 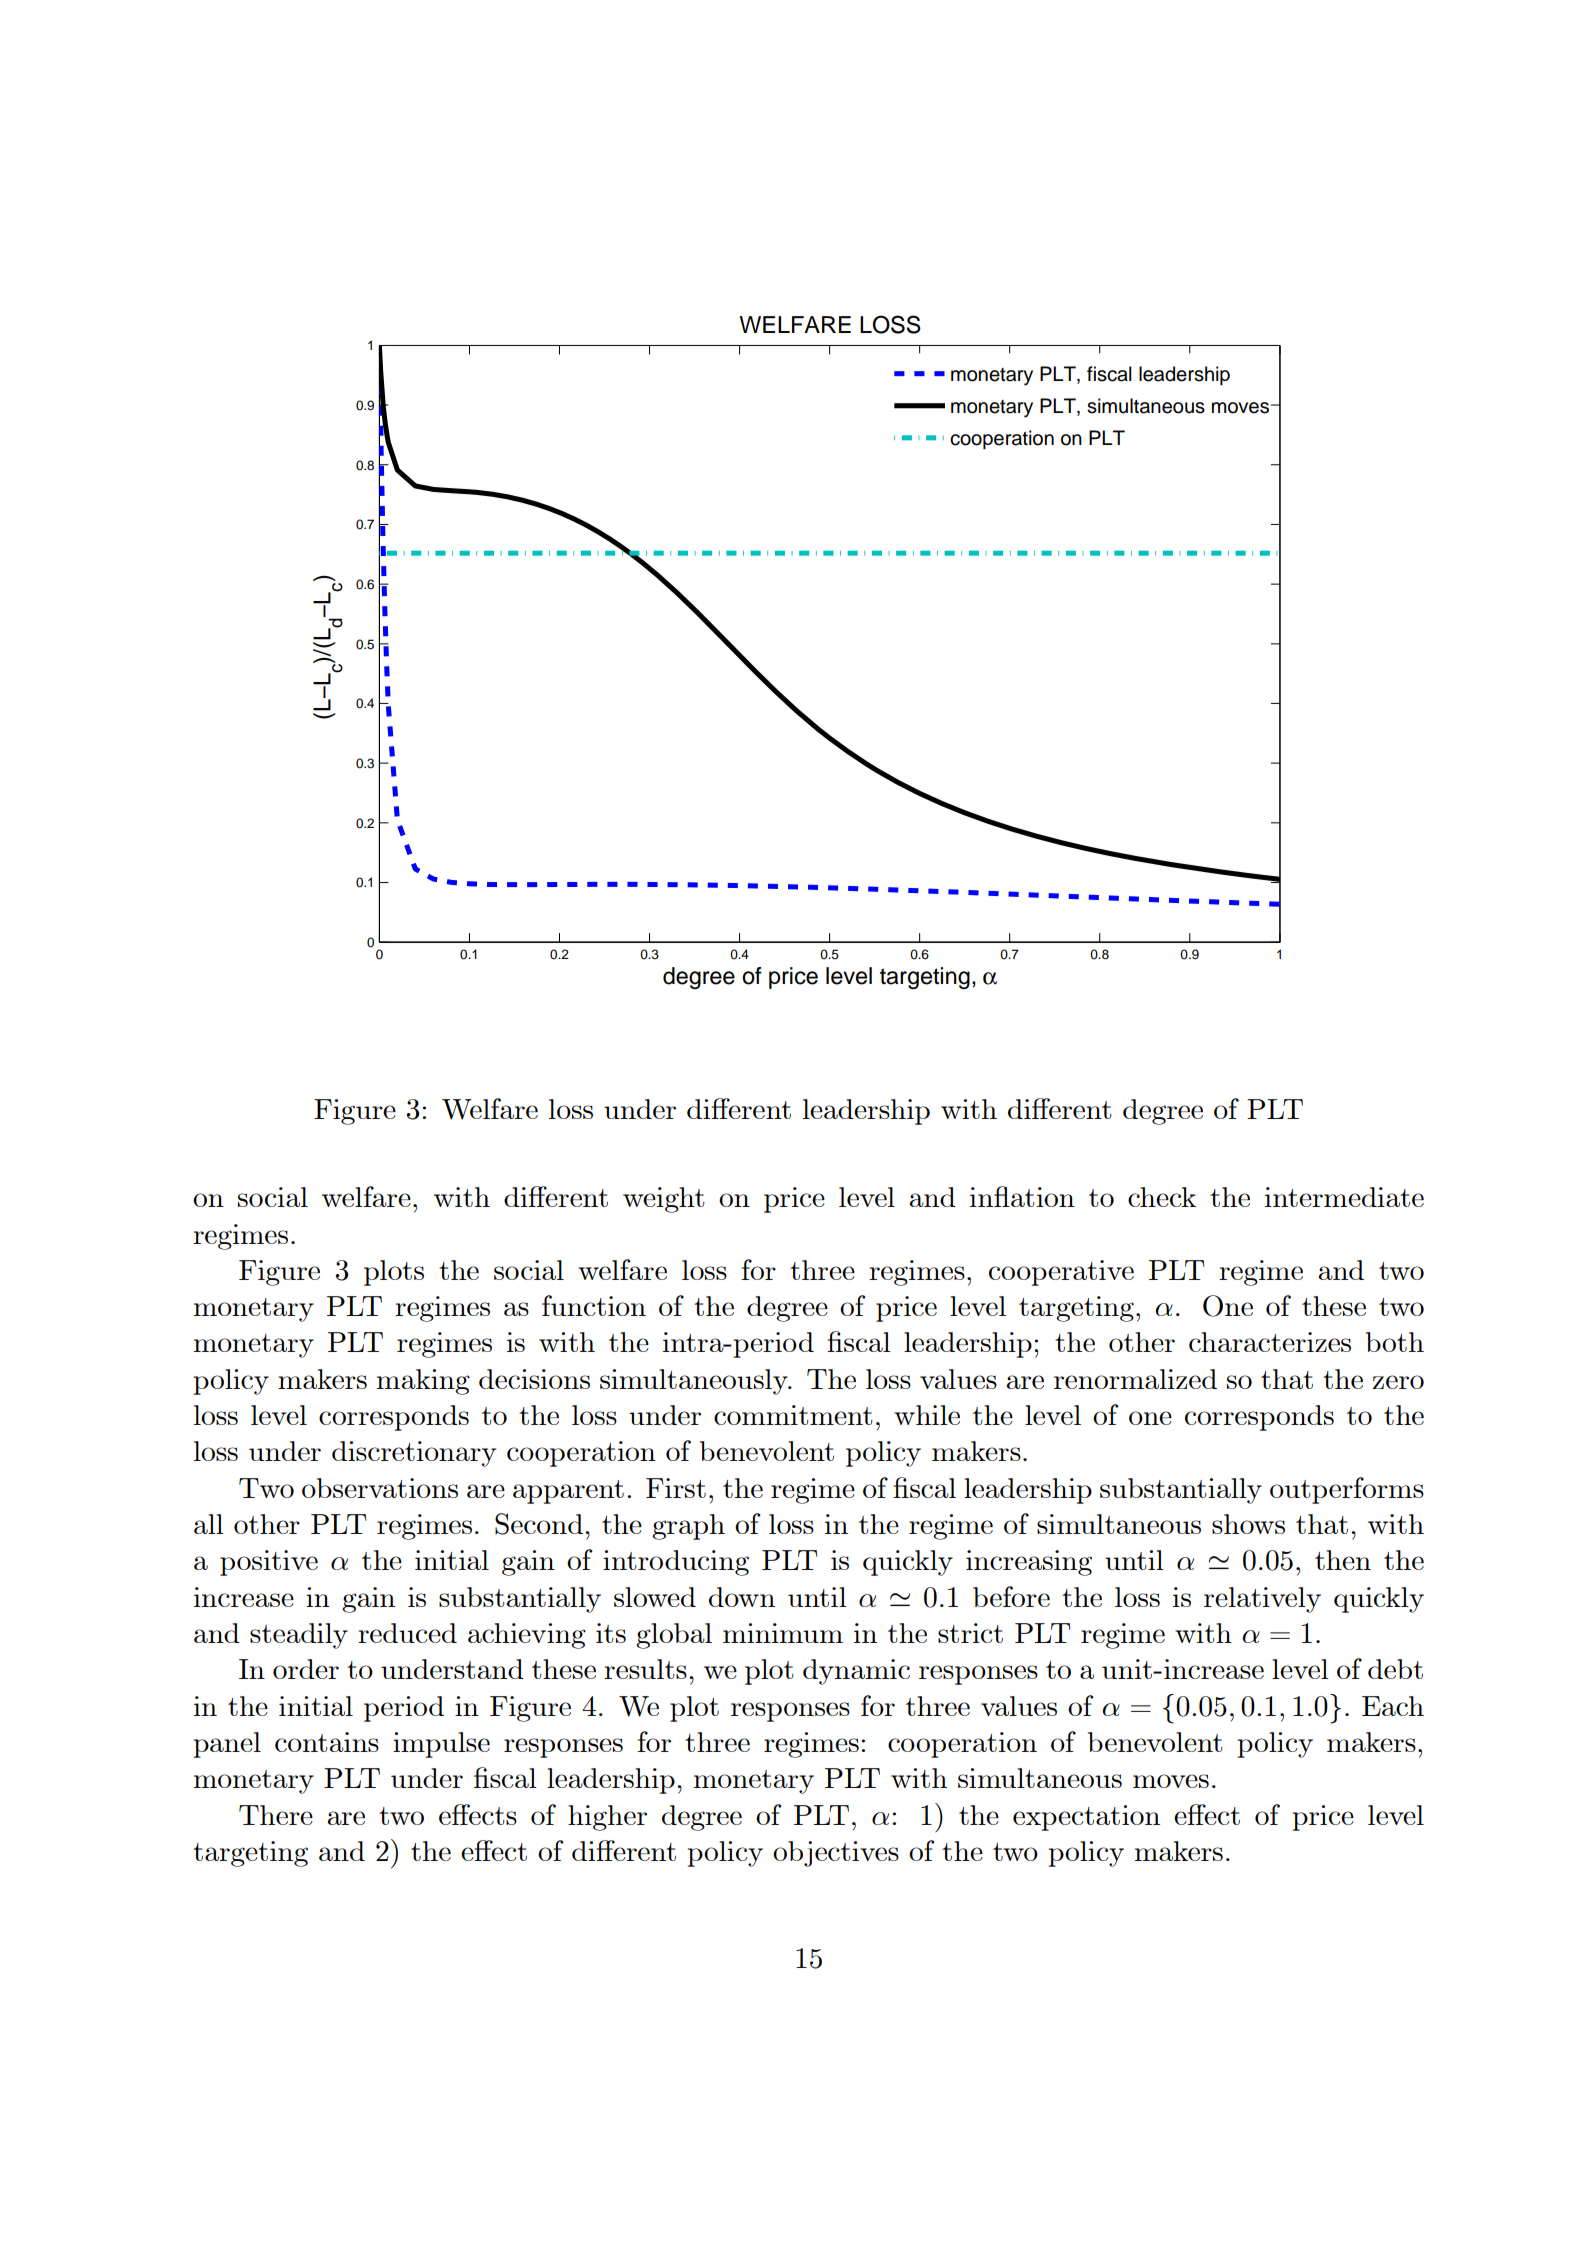 What do you see at coordinates (414, 1454) in the image?
I see `discretionary` at bounding box center [414, 1454].
